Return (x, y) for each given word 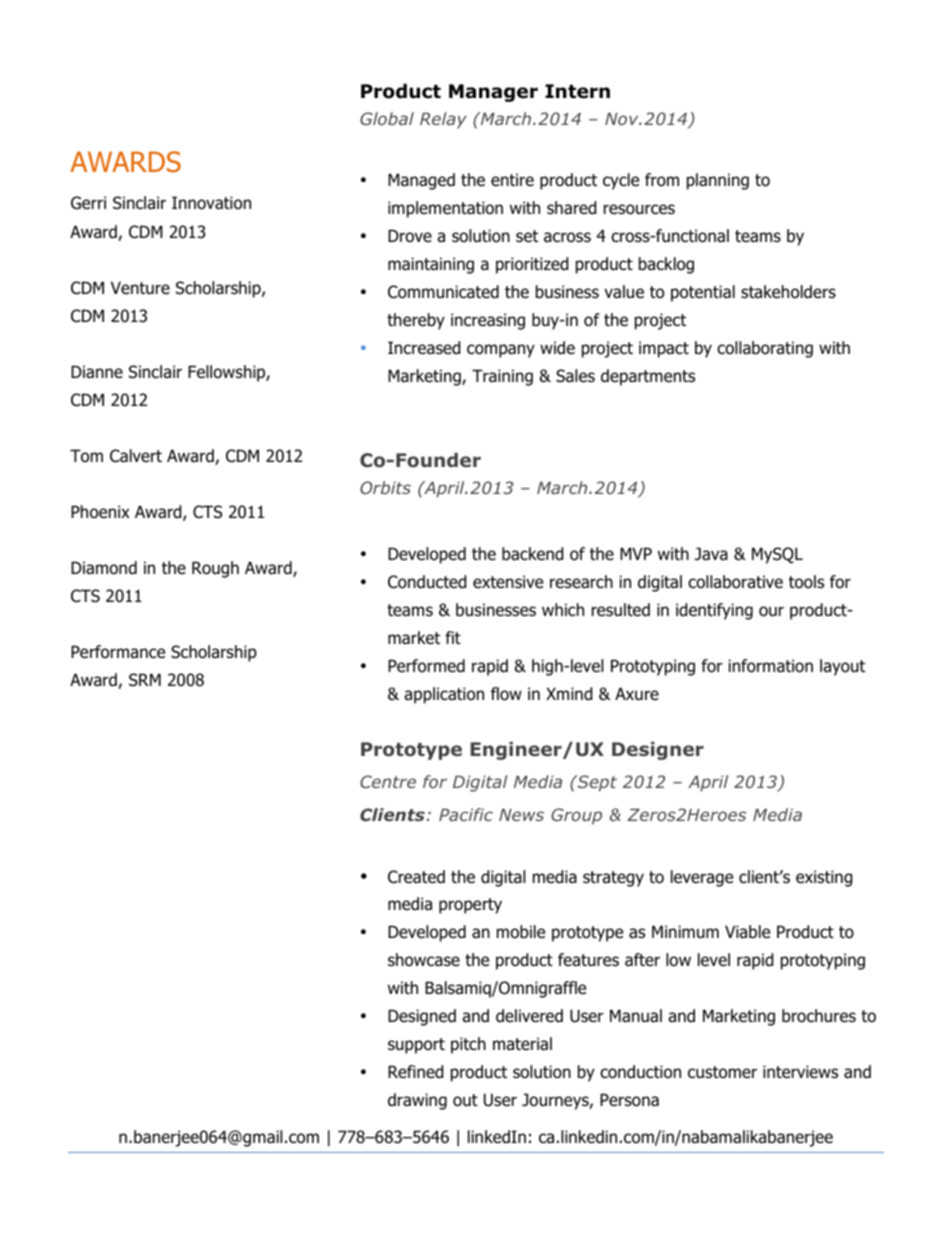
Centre (388, 781)
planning (718, 181)
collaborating (765, 349)
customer (722, 1072)
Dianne (97, 372)
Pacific (466, 814)
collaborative (735, 582)
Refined (415, 1072)
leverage (702, 878)
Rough (215, 569)
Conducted (427, 582)
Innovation (211, 203)
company (501, 351)
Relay (443, 120)
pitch (468, 1045)
